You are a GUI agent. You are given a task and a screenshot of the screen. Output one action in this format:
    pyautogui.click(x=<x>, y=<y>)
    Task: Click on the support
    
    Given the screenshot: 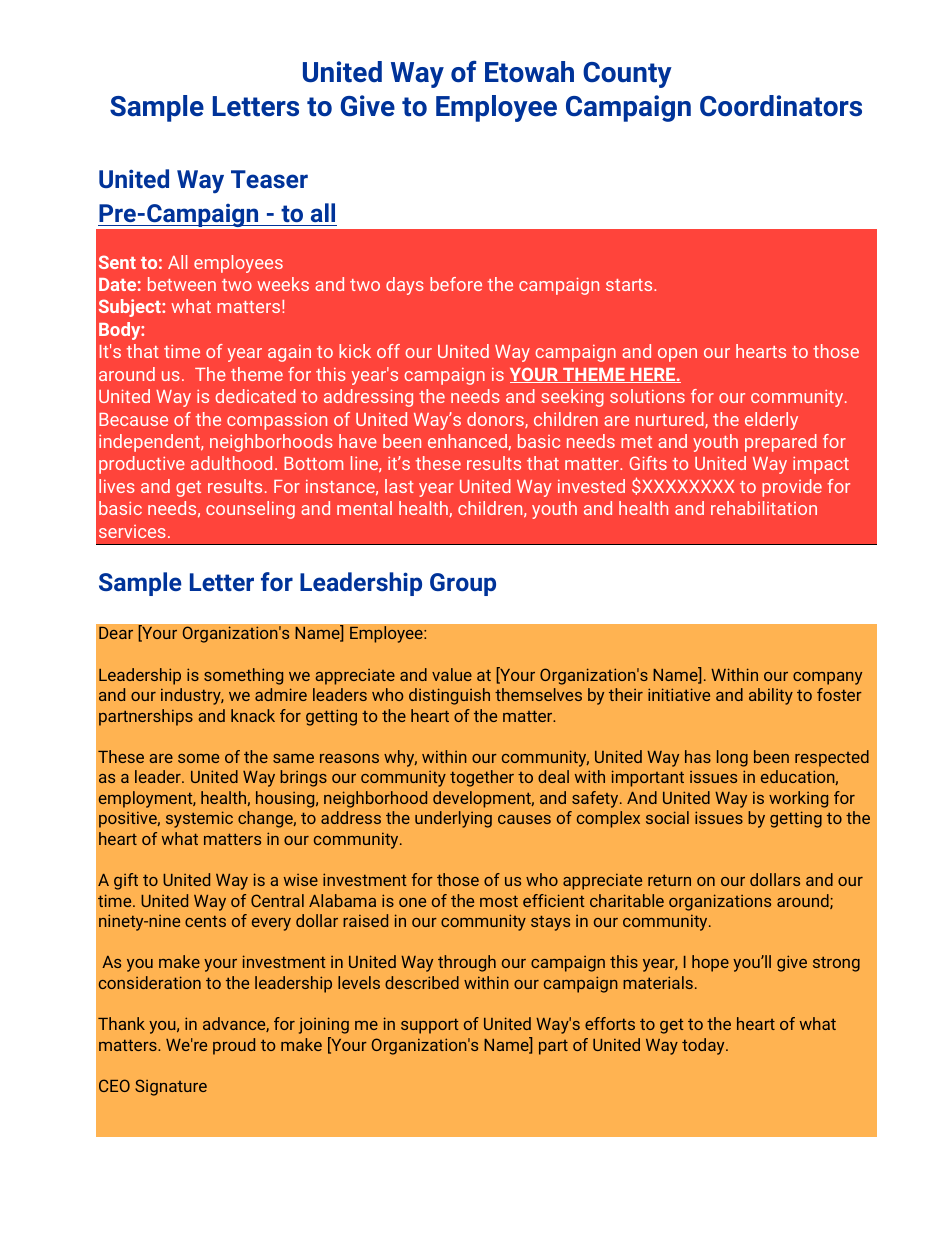 What is the action you would take?
    pyautogui.click(x=429, y=1026)
